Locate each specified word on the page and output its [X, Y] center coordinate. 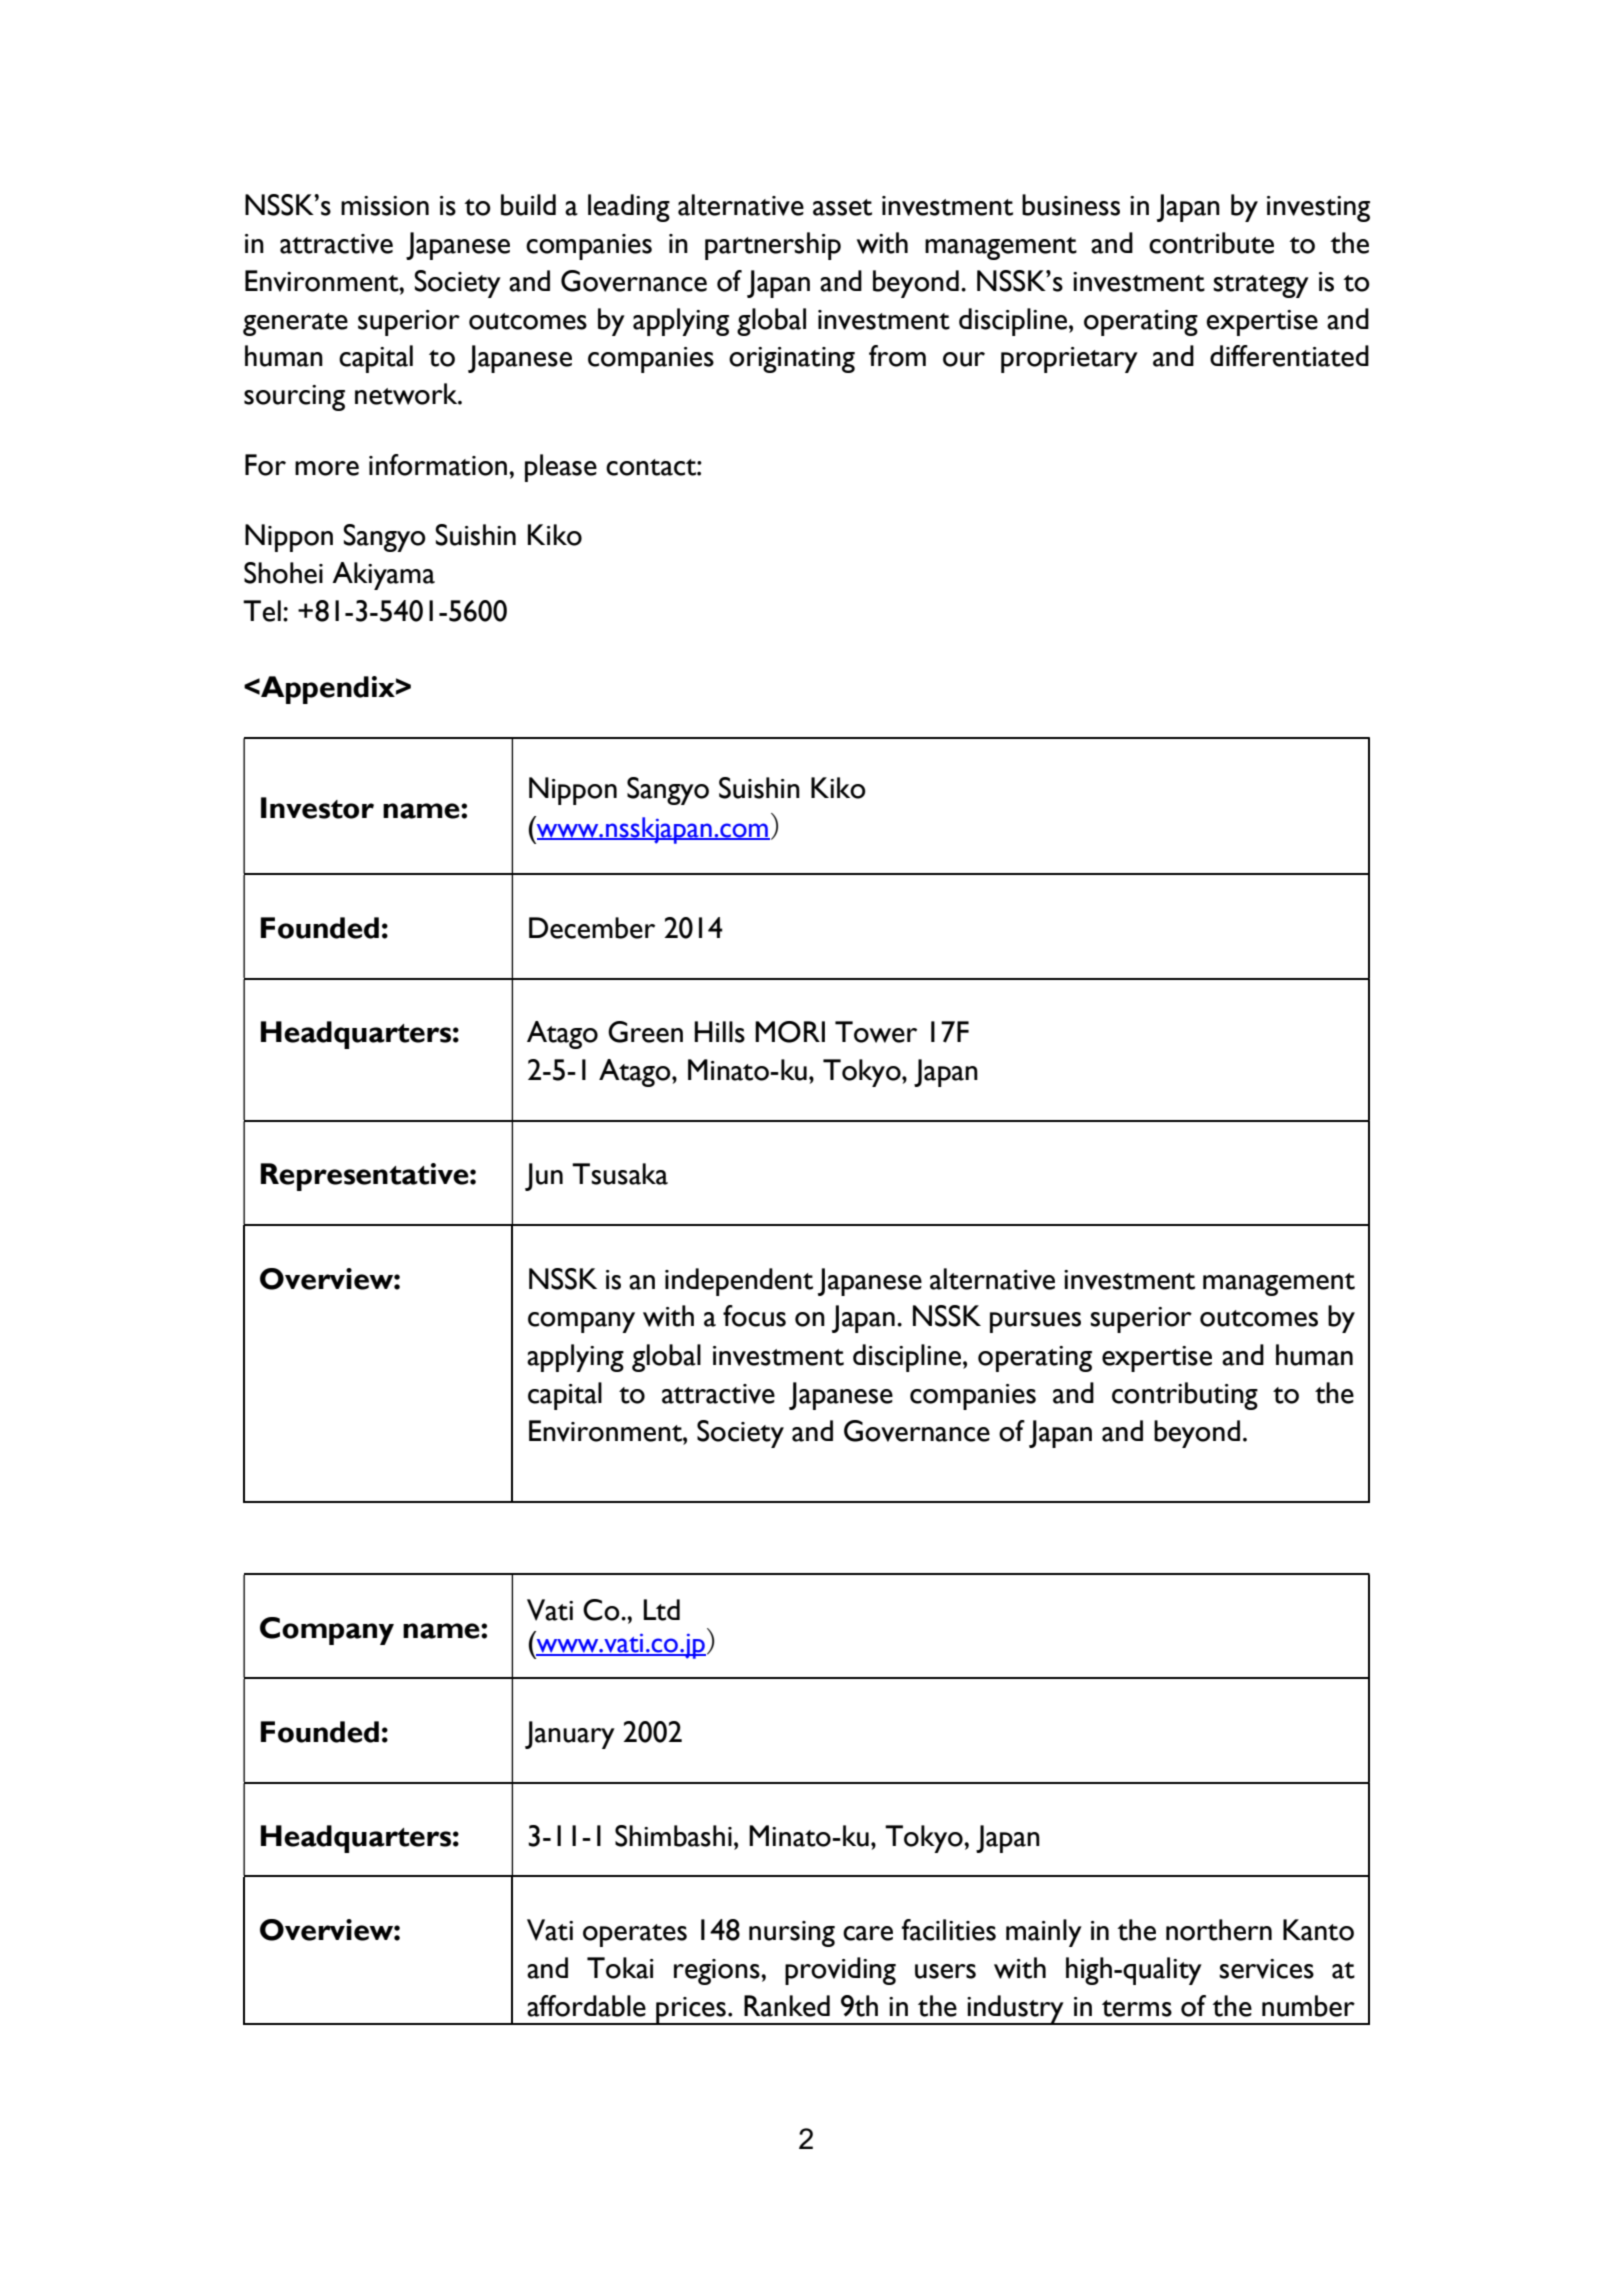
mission [385, 206]
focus [754, 1316]
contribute [1211, 243]
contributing [1185, 1396]
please [561, 468]
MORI [790, 1032]
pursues [1035, 1322]
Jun [544, 1177]
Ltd [661, 1610]
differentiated [1289, 356]
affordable [586, 2006]
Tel [262, 611]
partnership [773, 246]
